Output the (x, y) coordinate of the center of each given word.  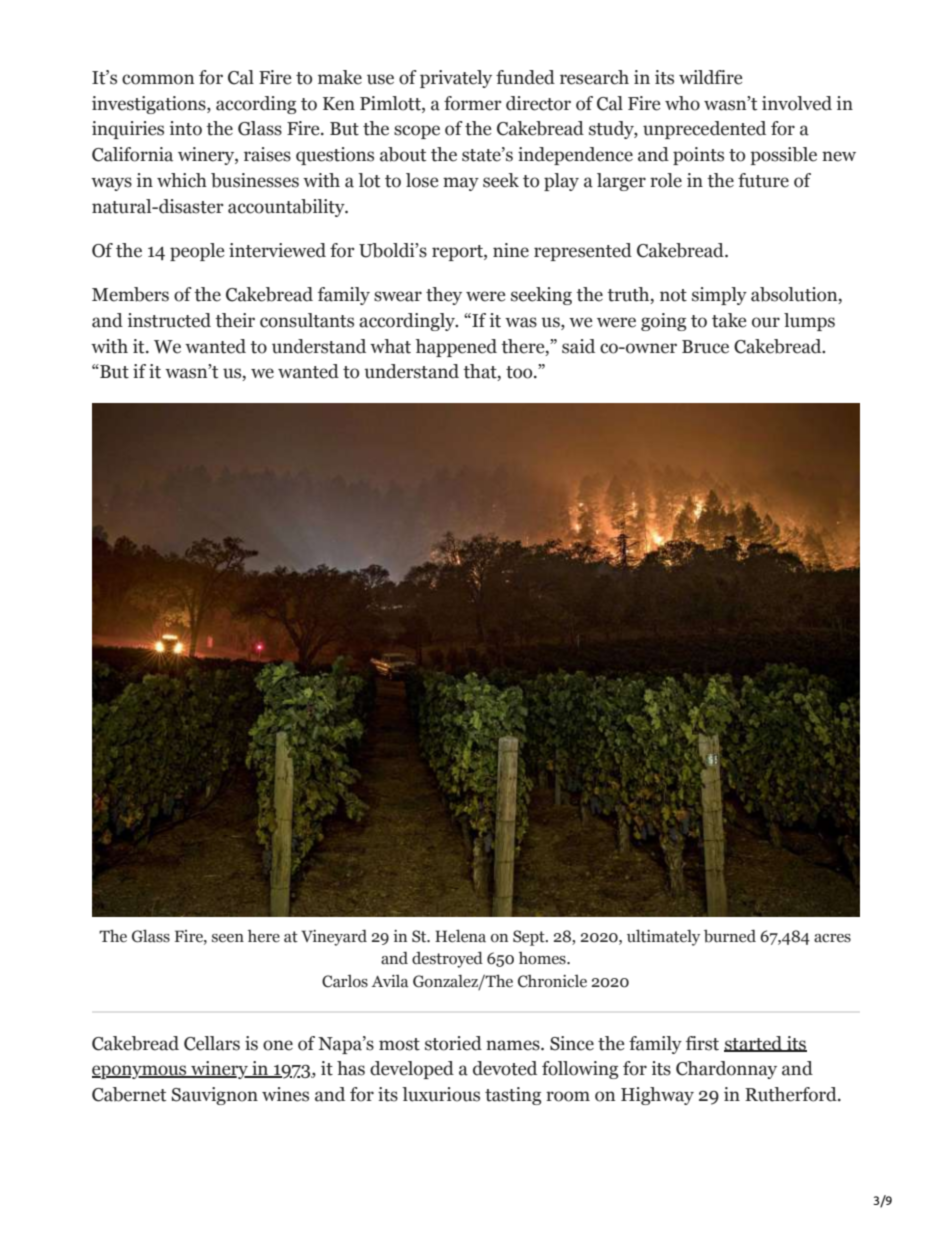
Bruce (705, 347)
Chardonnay (726, 1070)
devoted (505, 1068)
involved (797, 103)
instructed (169, 320)
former (473, 103)
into (186, 128)
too (520, 372)
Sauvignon (214, 1096)
